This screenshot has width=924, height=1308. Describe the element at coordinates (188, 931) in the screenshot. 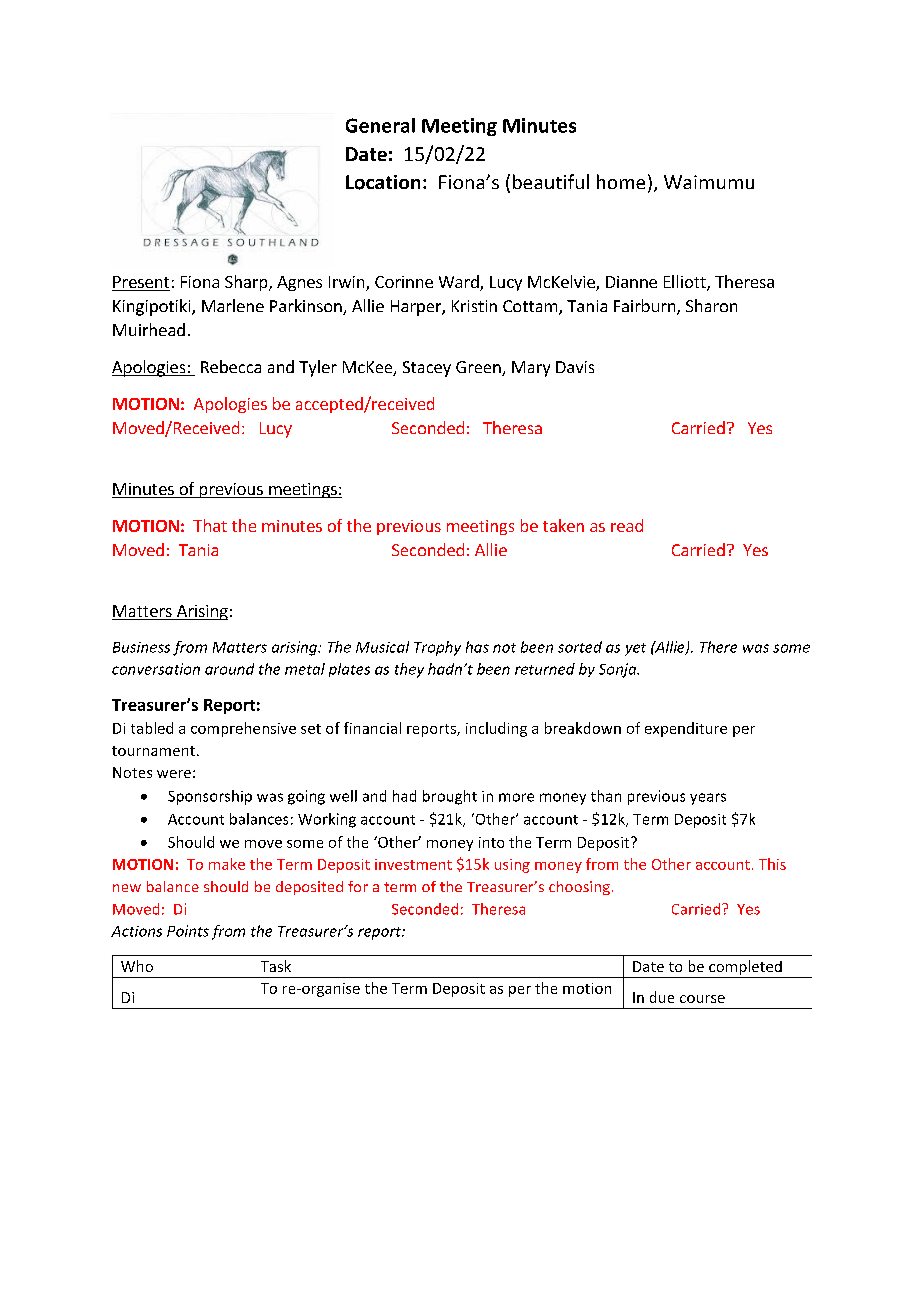

I see `Points` at that location.
